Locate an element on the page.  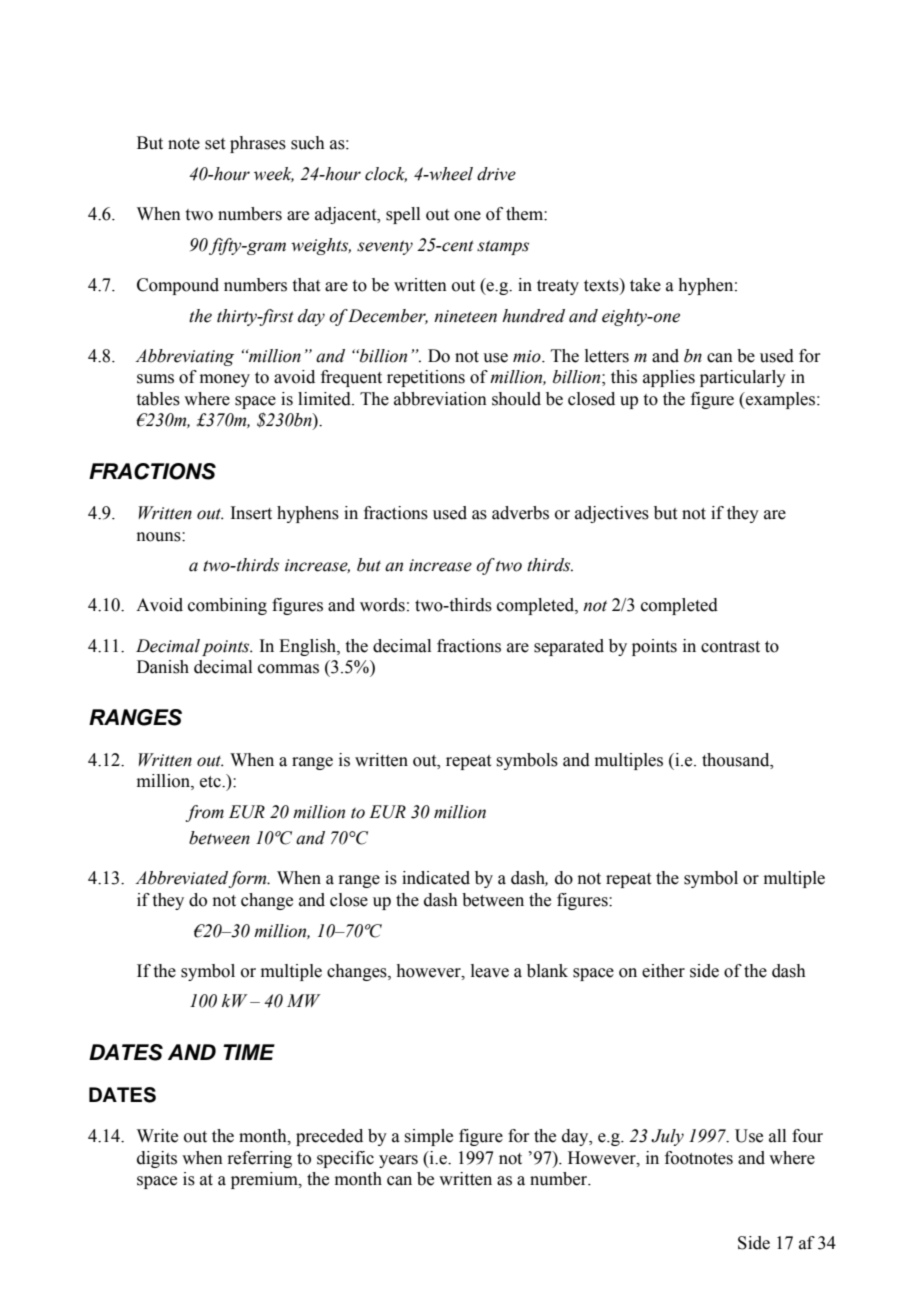
either is located at coordinates (663, 971).
